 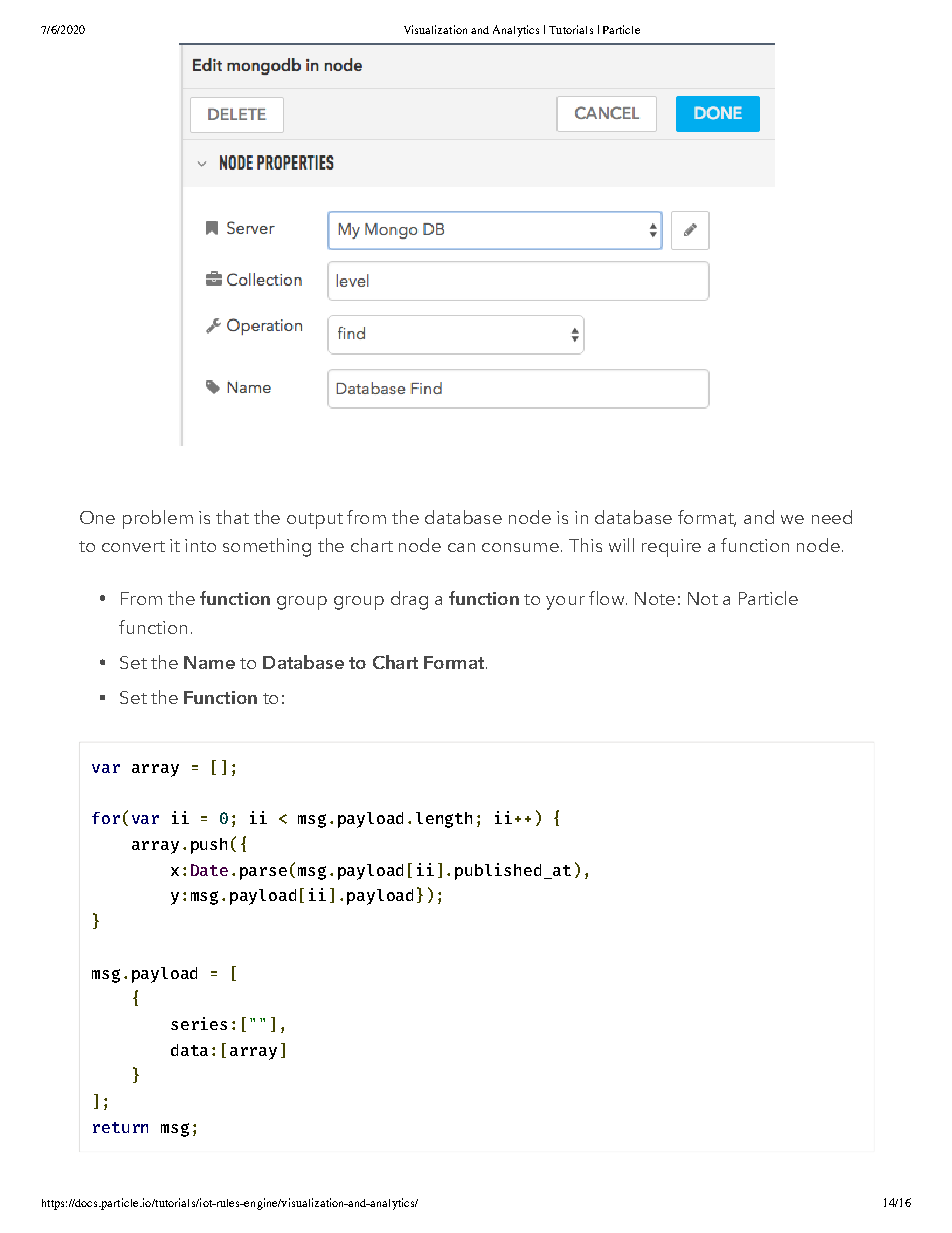 I want to click on convert, so click(x=133, y=546).
